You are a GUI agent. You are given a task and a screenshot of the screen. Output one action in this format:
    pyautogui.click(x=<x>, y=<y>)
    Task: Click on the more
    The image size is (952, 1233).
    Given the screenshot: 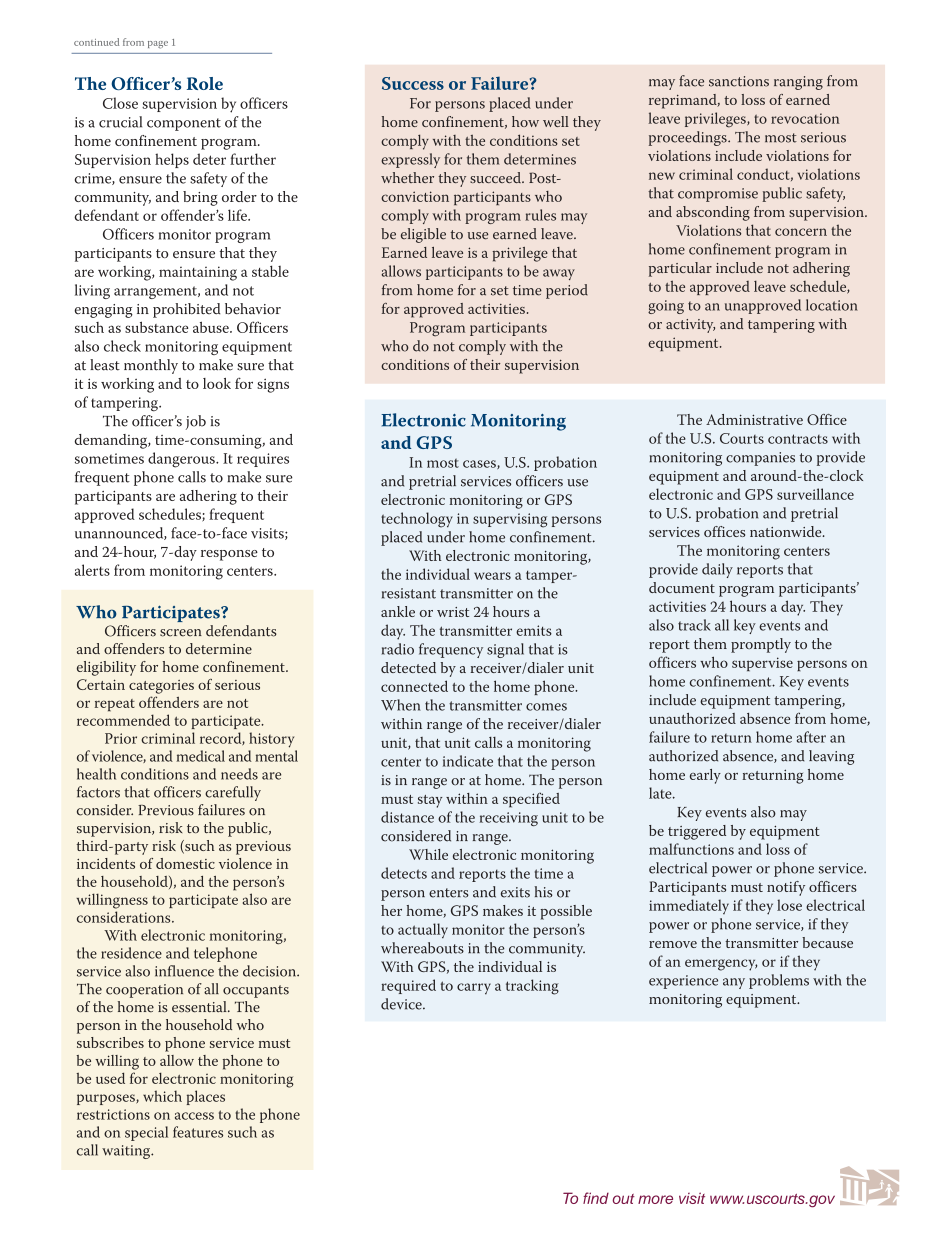 What is the action you would take?
    pyautogui.click(x=655, y=1199)
